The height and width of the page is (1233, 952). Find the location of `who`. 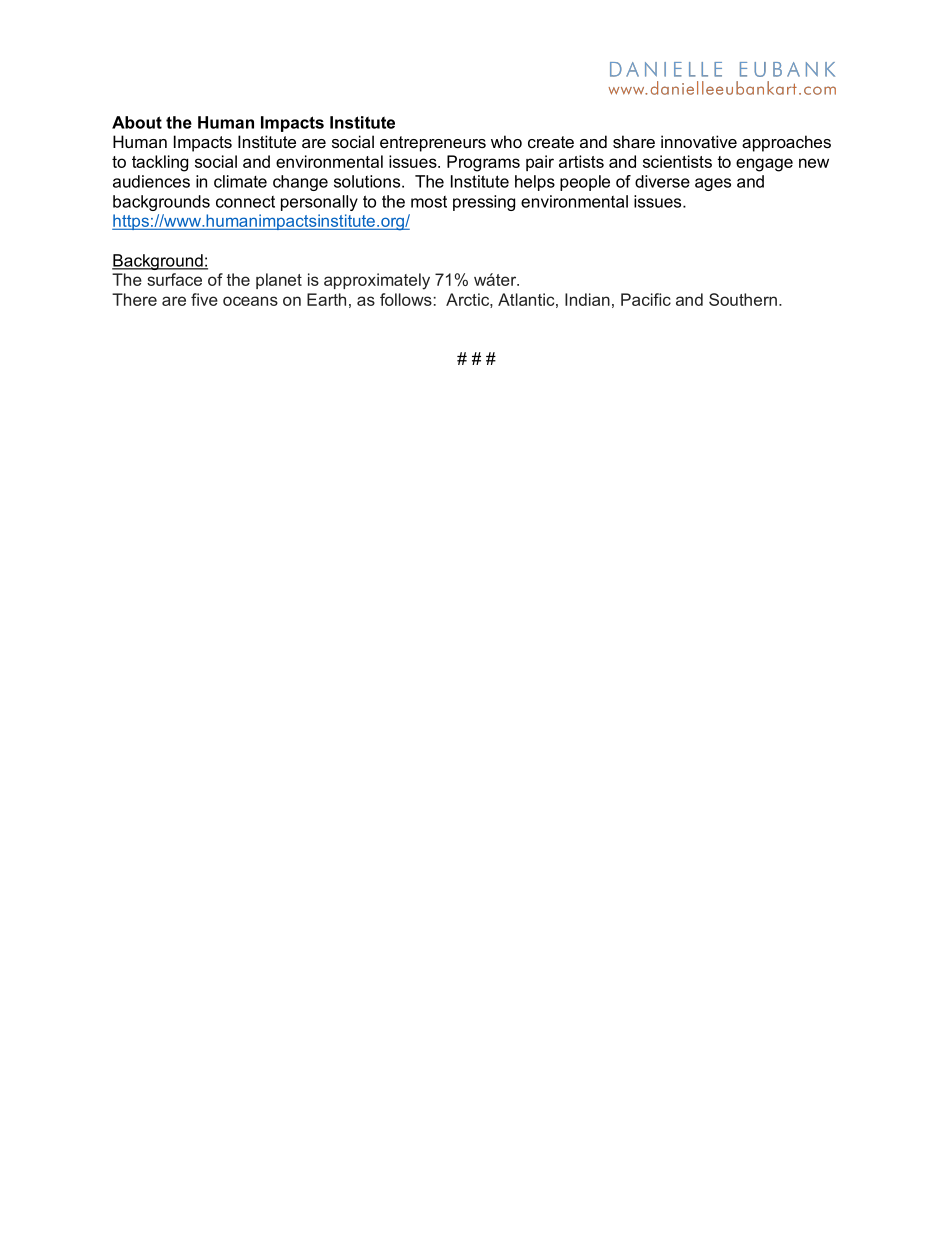

who is located at coordinates (506, 141).
